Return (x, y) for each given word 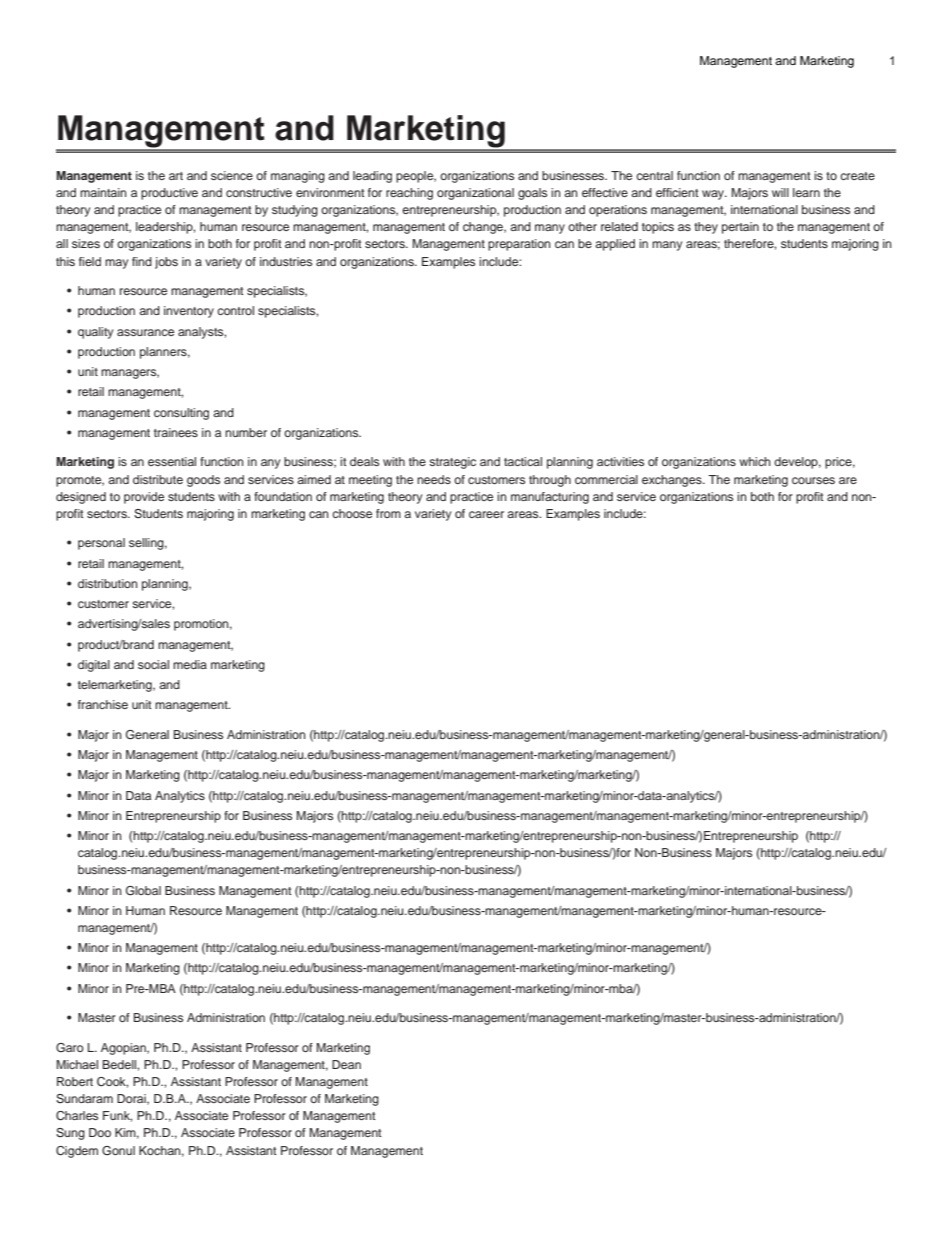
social (153, 664)
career (486, 514)
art (176, 176)
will (780, 192)
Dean (346, 1064)
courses (813, 480)
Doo (100, 1132)
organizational (475, 194)
